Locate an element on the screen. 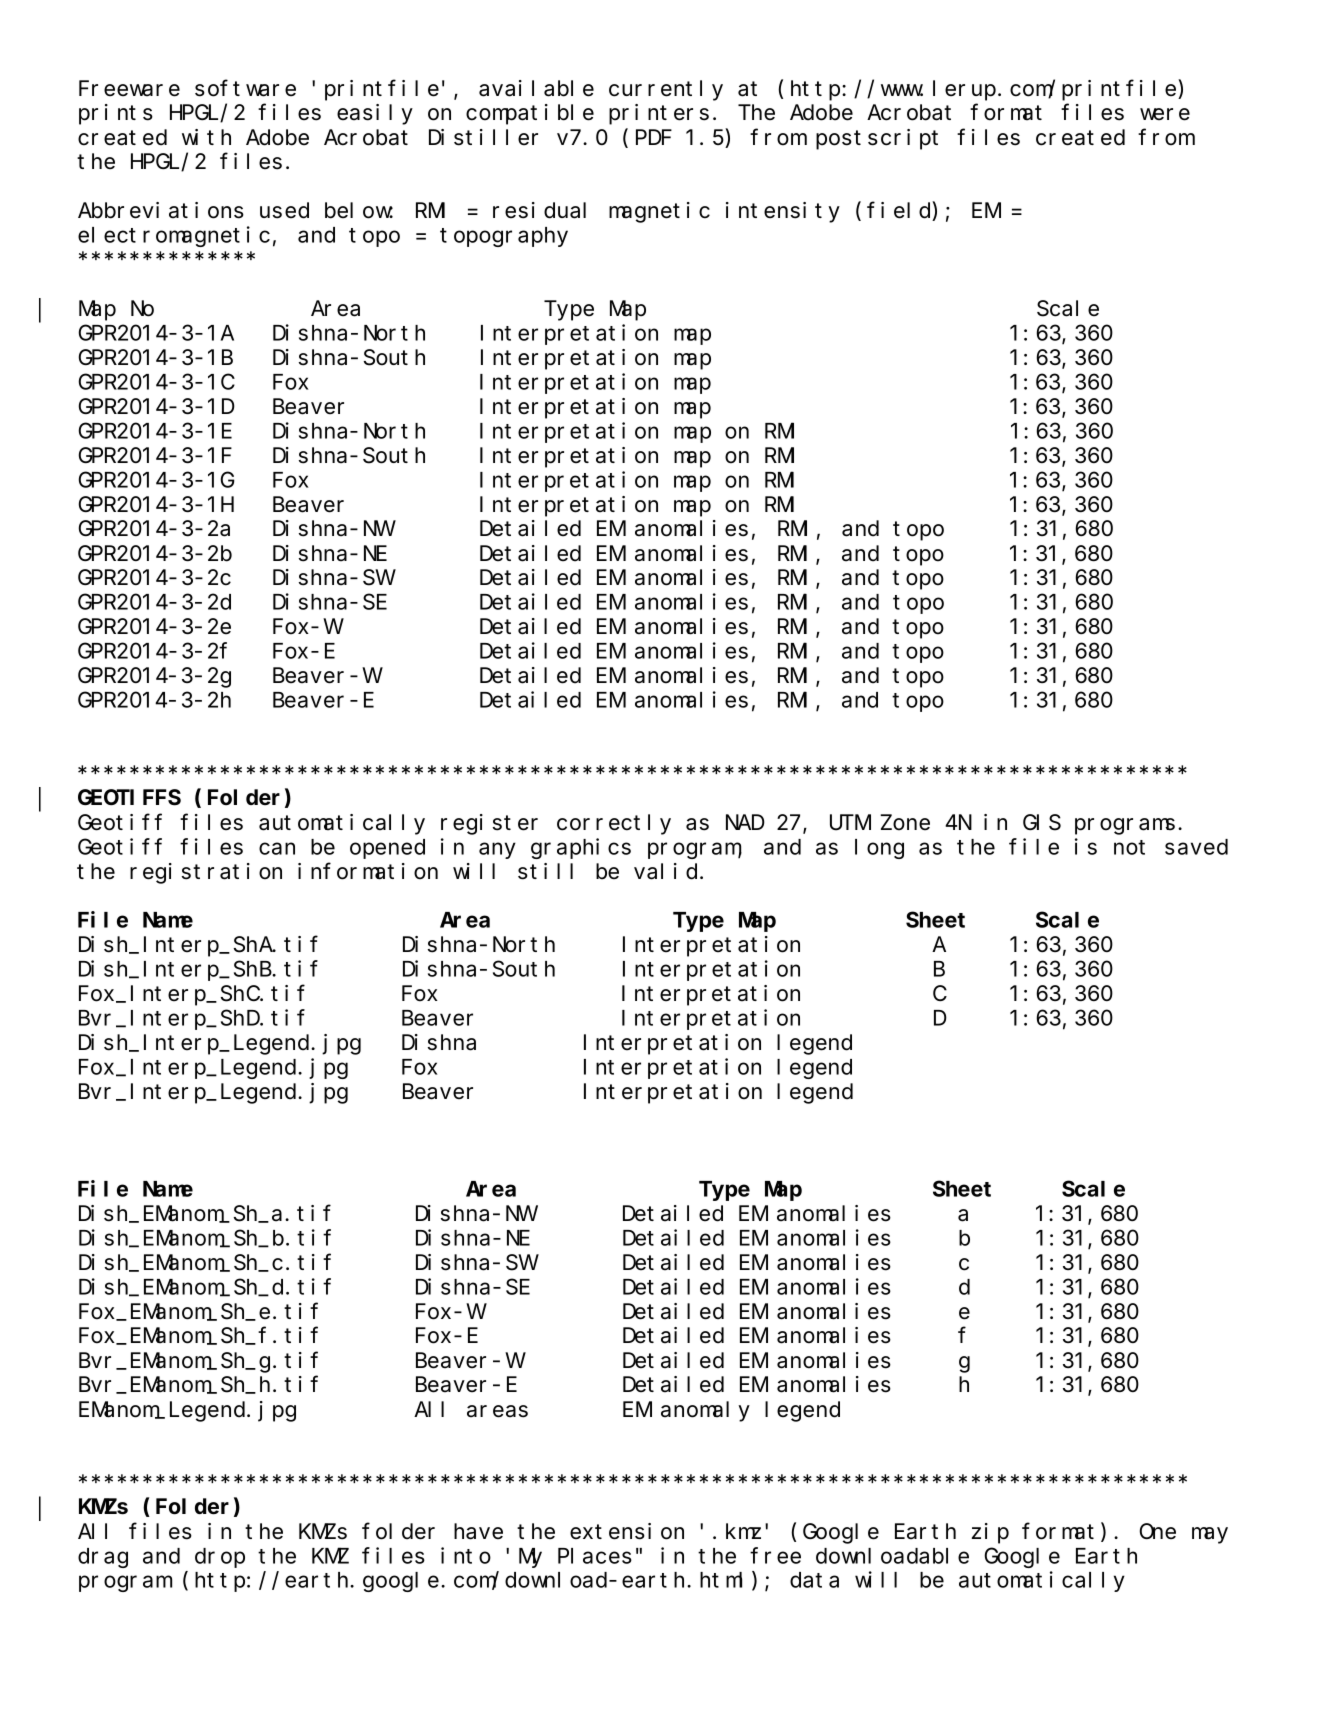 The height and width of the screenshot is (1710, 1321). with is located at coordinates (206, 137).
